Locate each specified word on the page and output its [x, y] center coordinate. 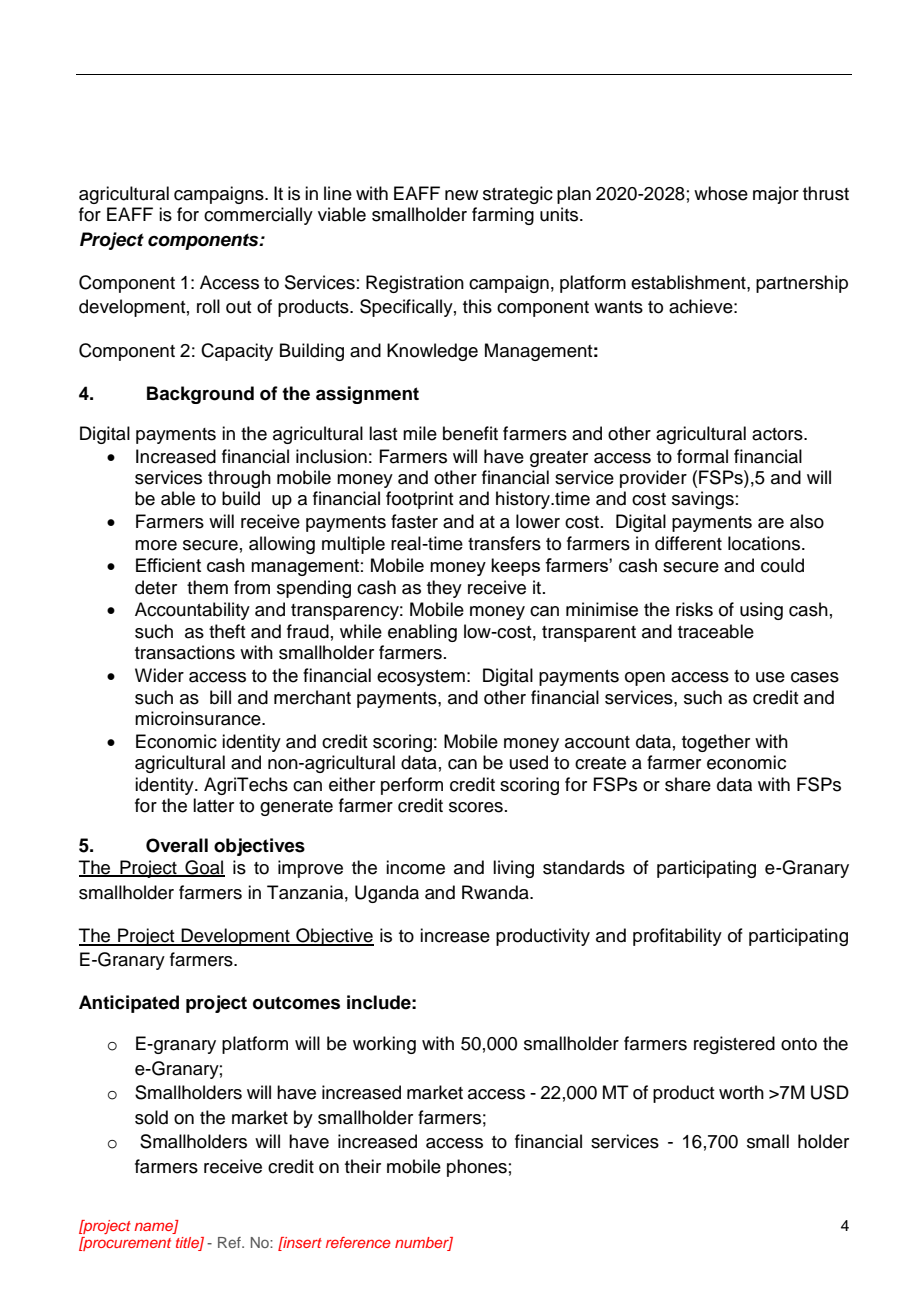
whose [721, 193]
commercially [258, 216]
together [716, 743]
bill [220, 697]
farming [503, 216]
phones [477, 1168]
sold [151, 1117]
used [529, 762]
